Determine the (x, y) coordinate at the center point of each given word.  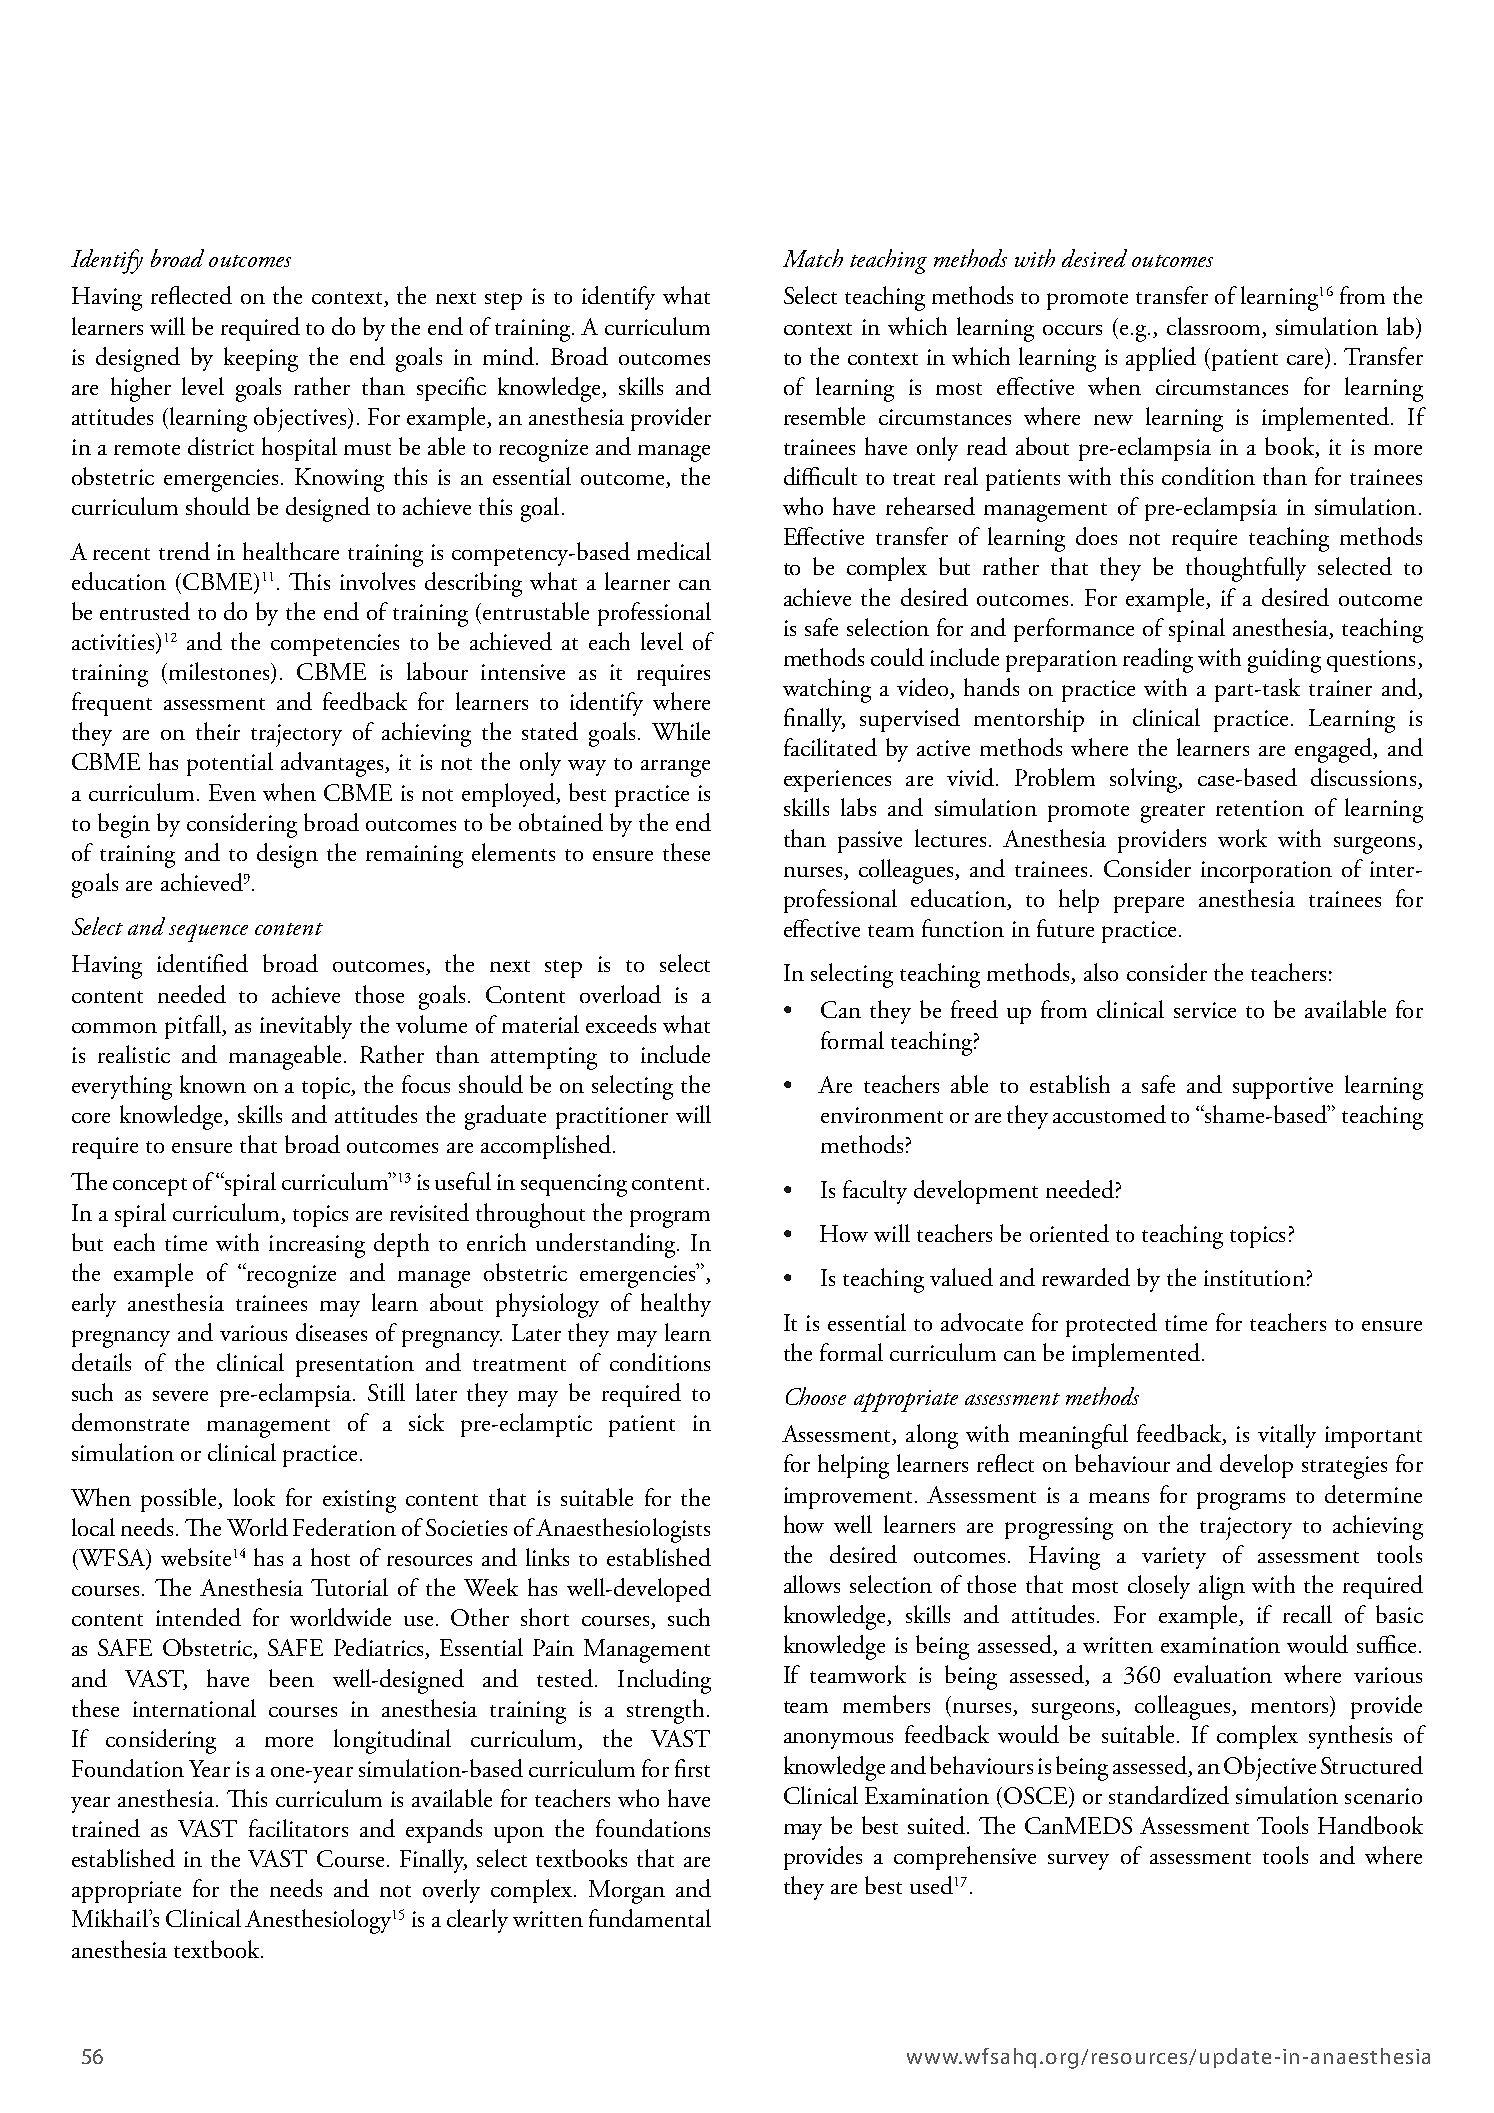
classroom (1213, 326)
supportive (1283, 1088)
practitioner (612, 1118)
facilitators (298, 1828)
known (213, 1084)
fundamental (650, 1918)
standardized (1169, 1795)
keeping (261, 359)
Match (813, 258)
